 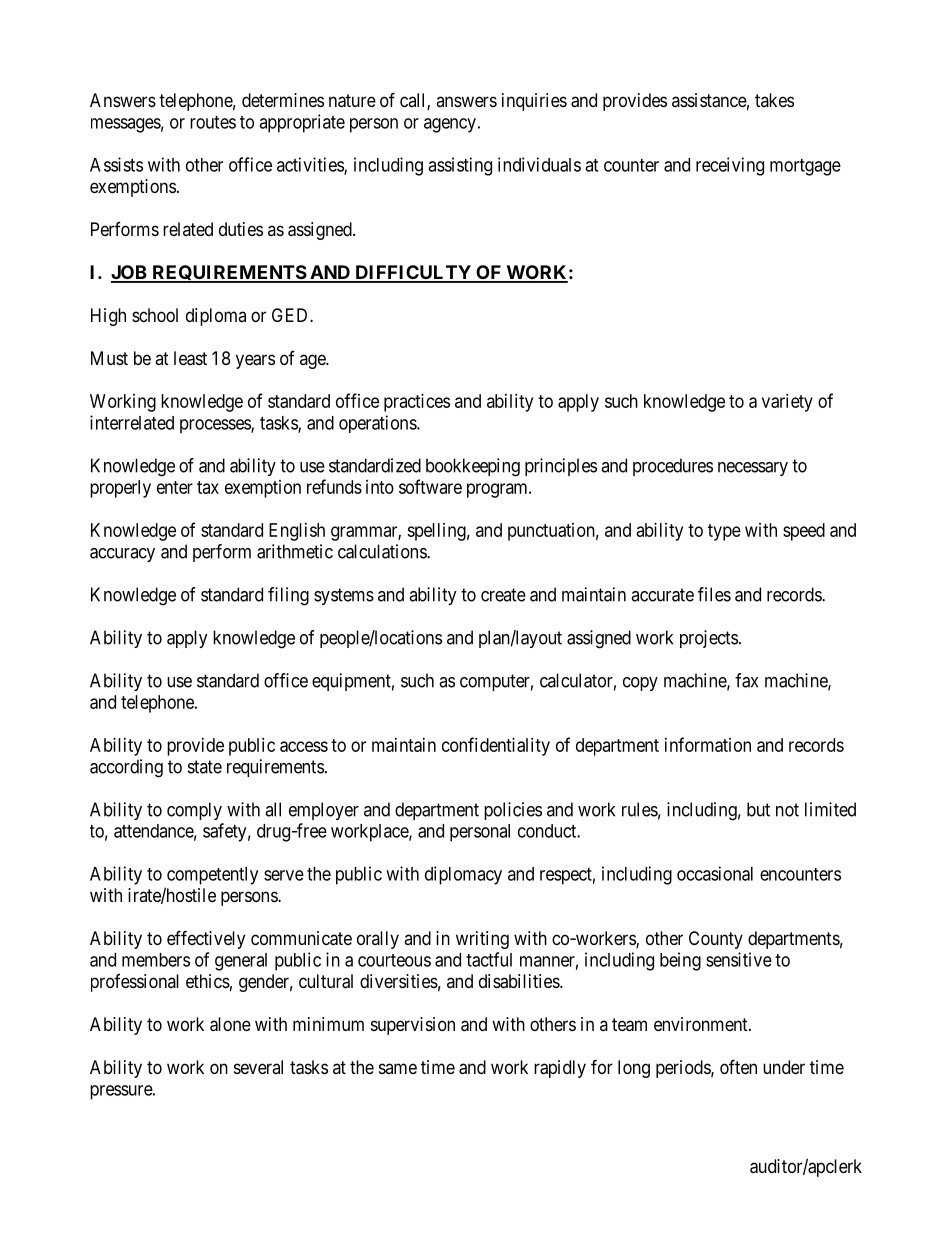 I want to click on takes, so click(x=774, y=100).
